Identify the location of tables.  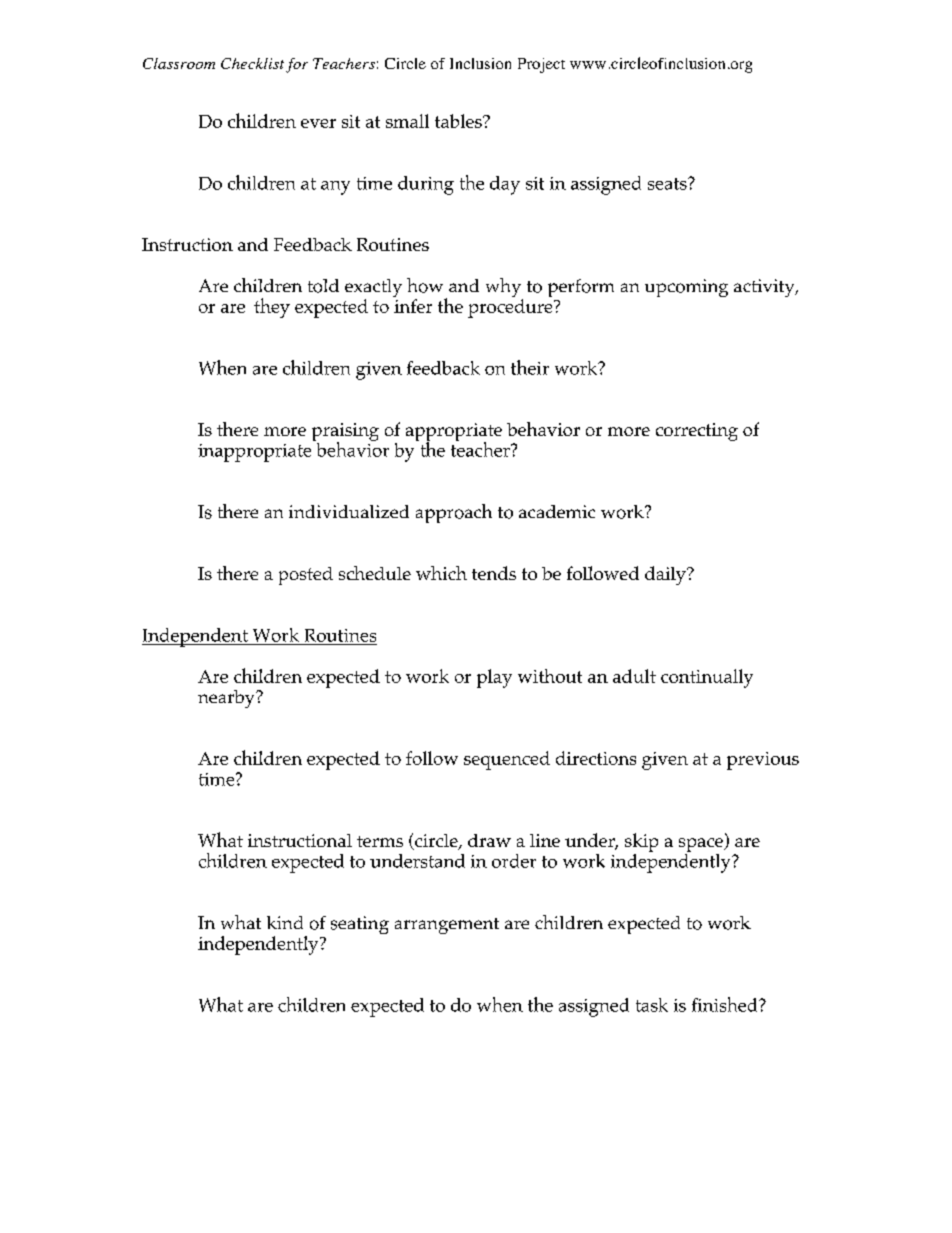
(459, 121).
